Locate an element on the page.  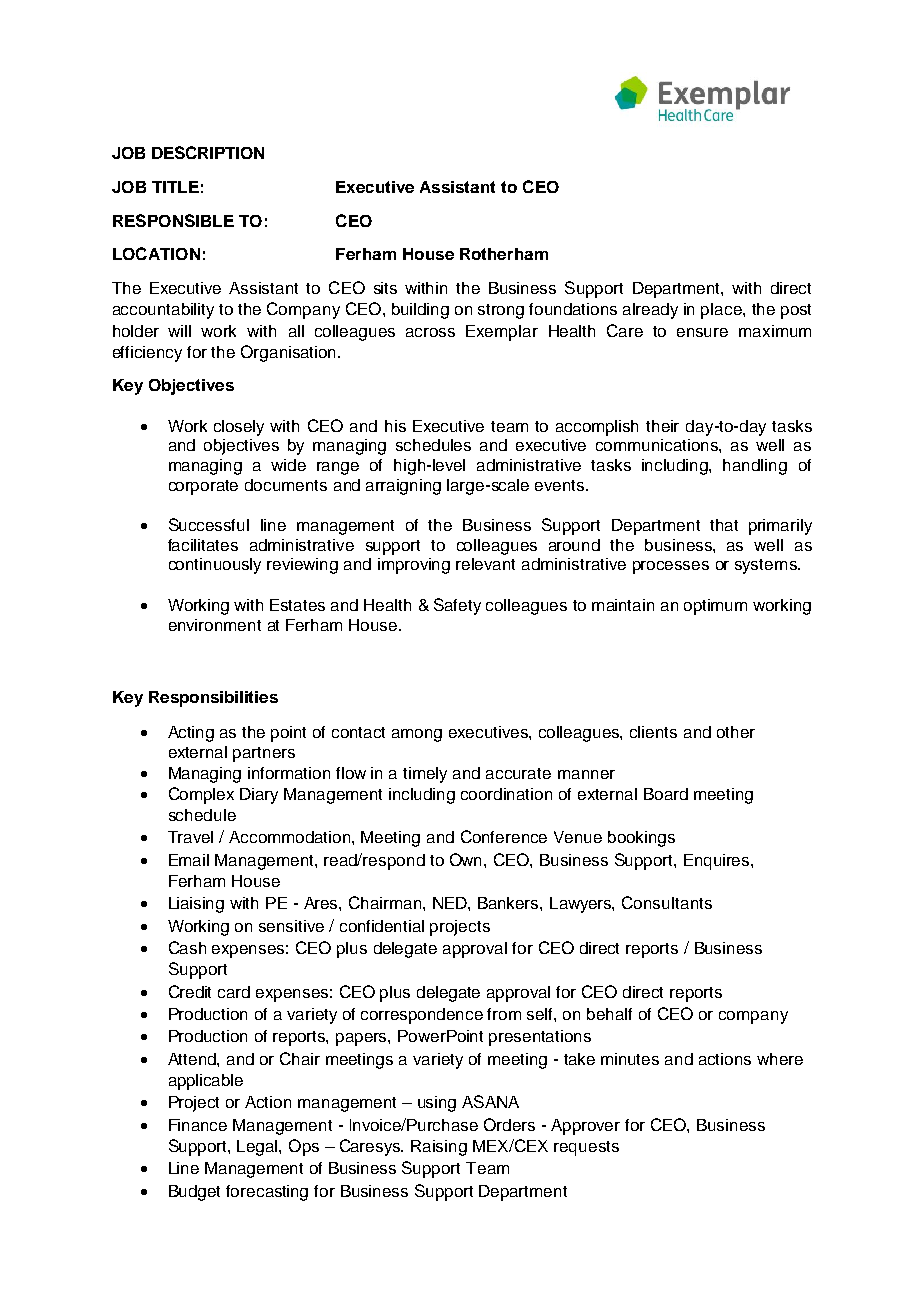
Board is located at coordinates (666, 794).
